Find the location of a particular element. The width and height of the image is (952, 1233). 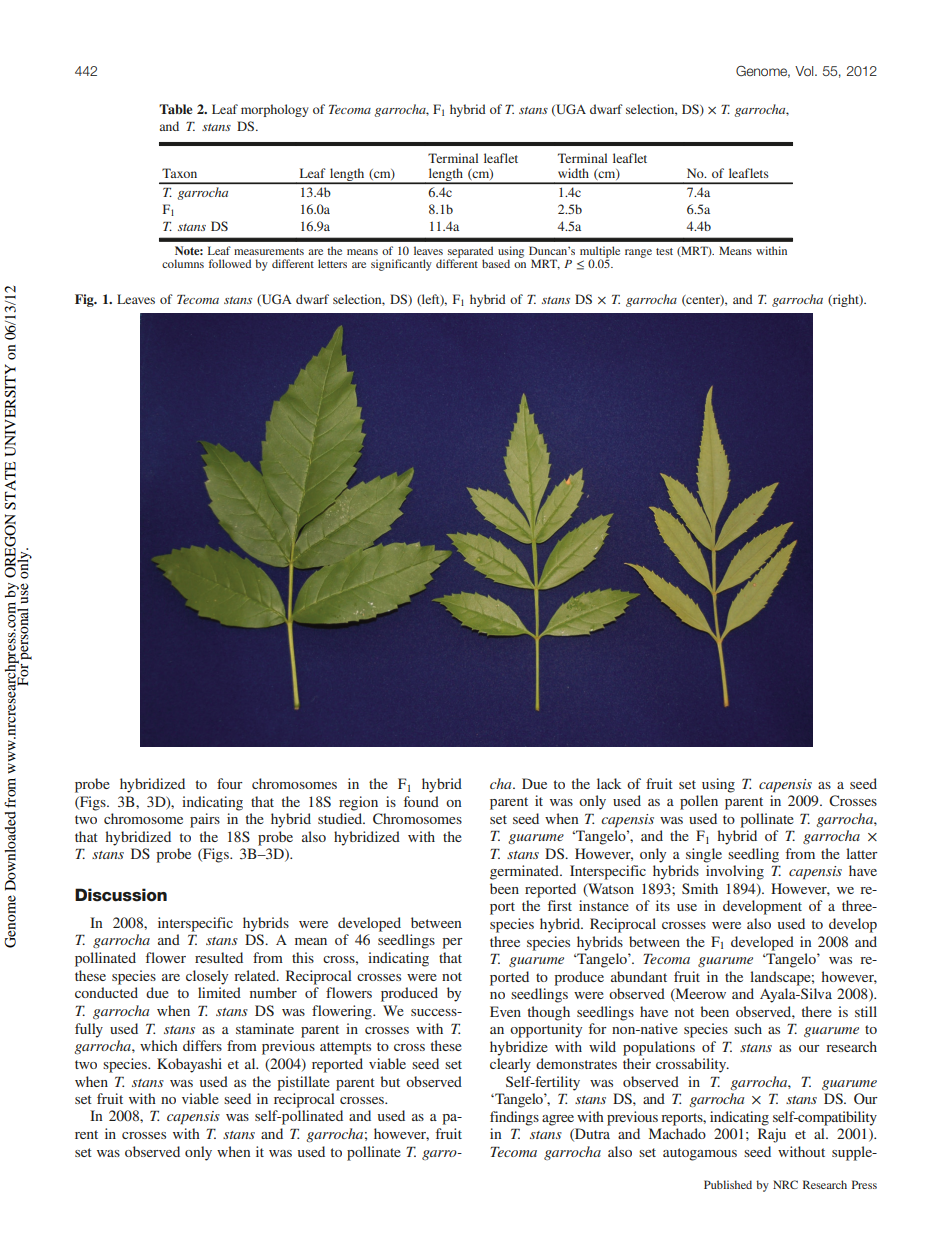

Kobayashi is located at coordinates (189, 1065).
